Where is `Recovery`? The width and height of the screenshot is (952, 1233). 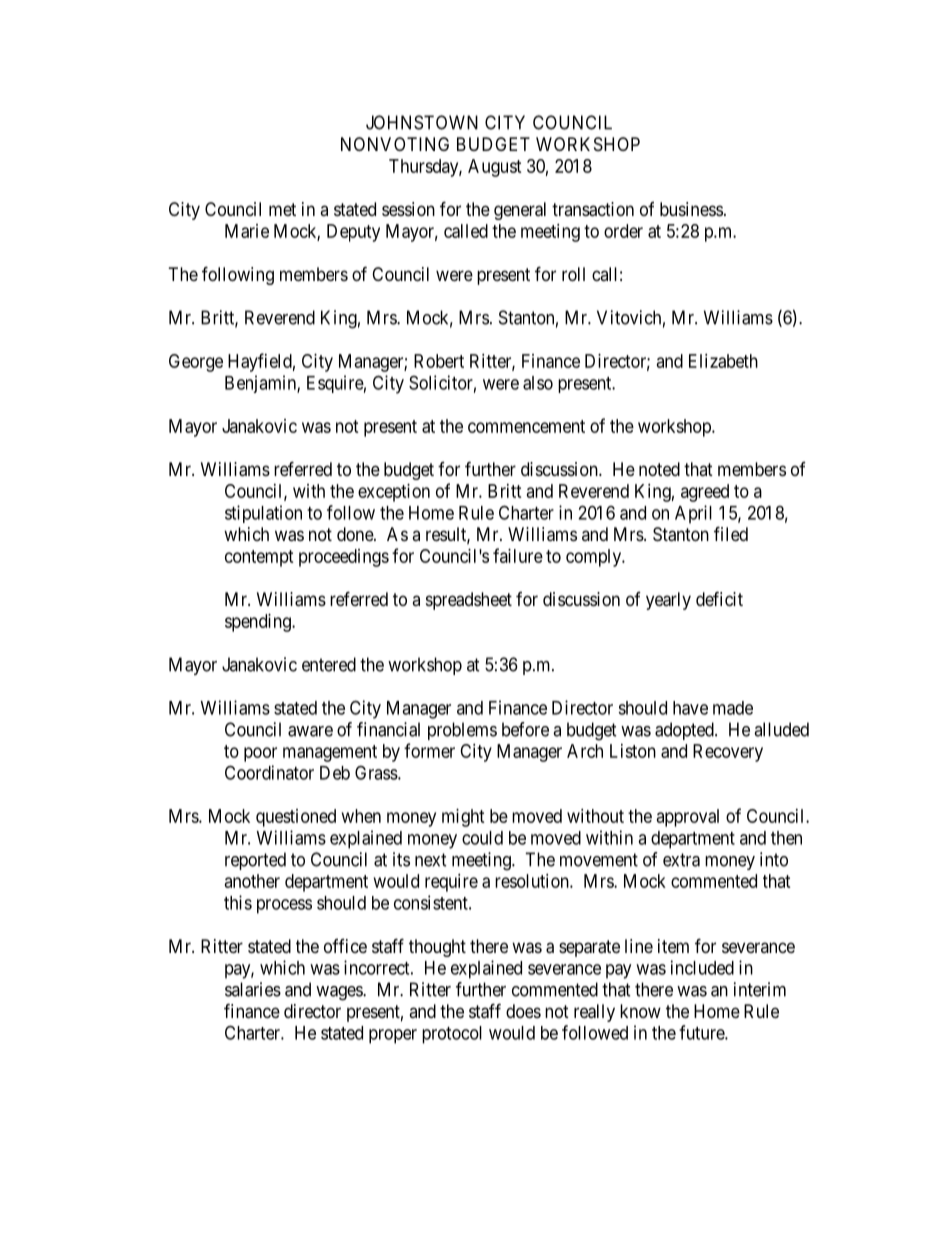
Recovery is located at coordinates (728, 753).
